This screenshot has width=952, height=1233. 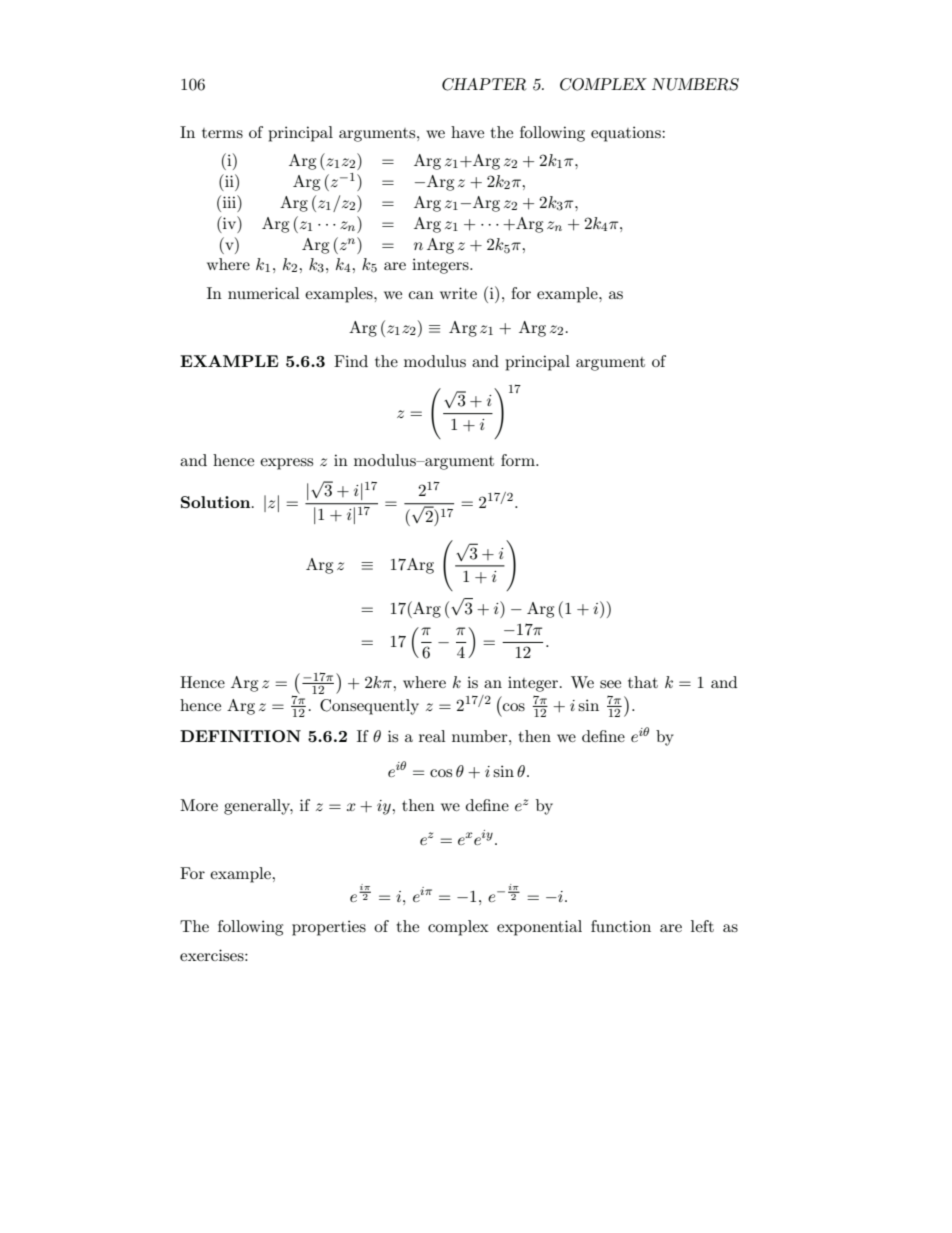 I want to click on that, so click(x=643, y=682).
